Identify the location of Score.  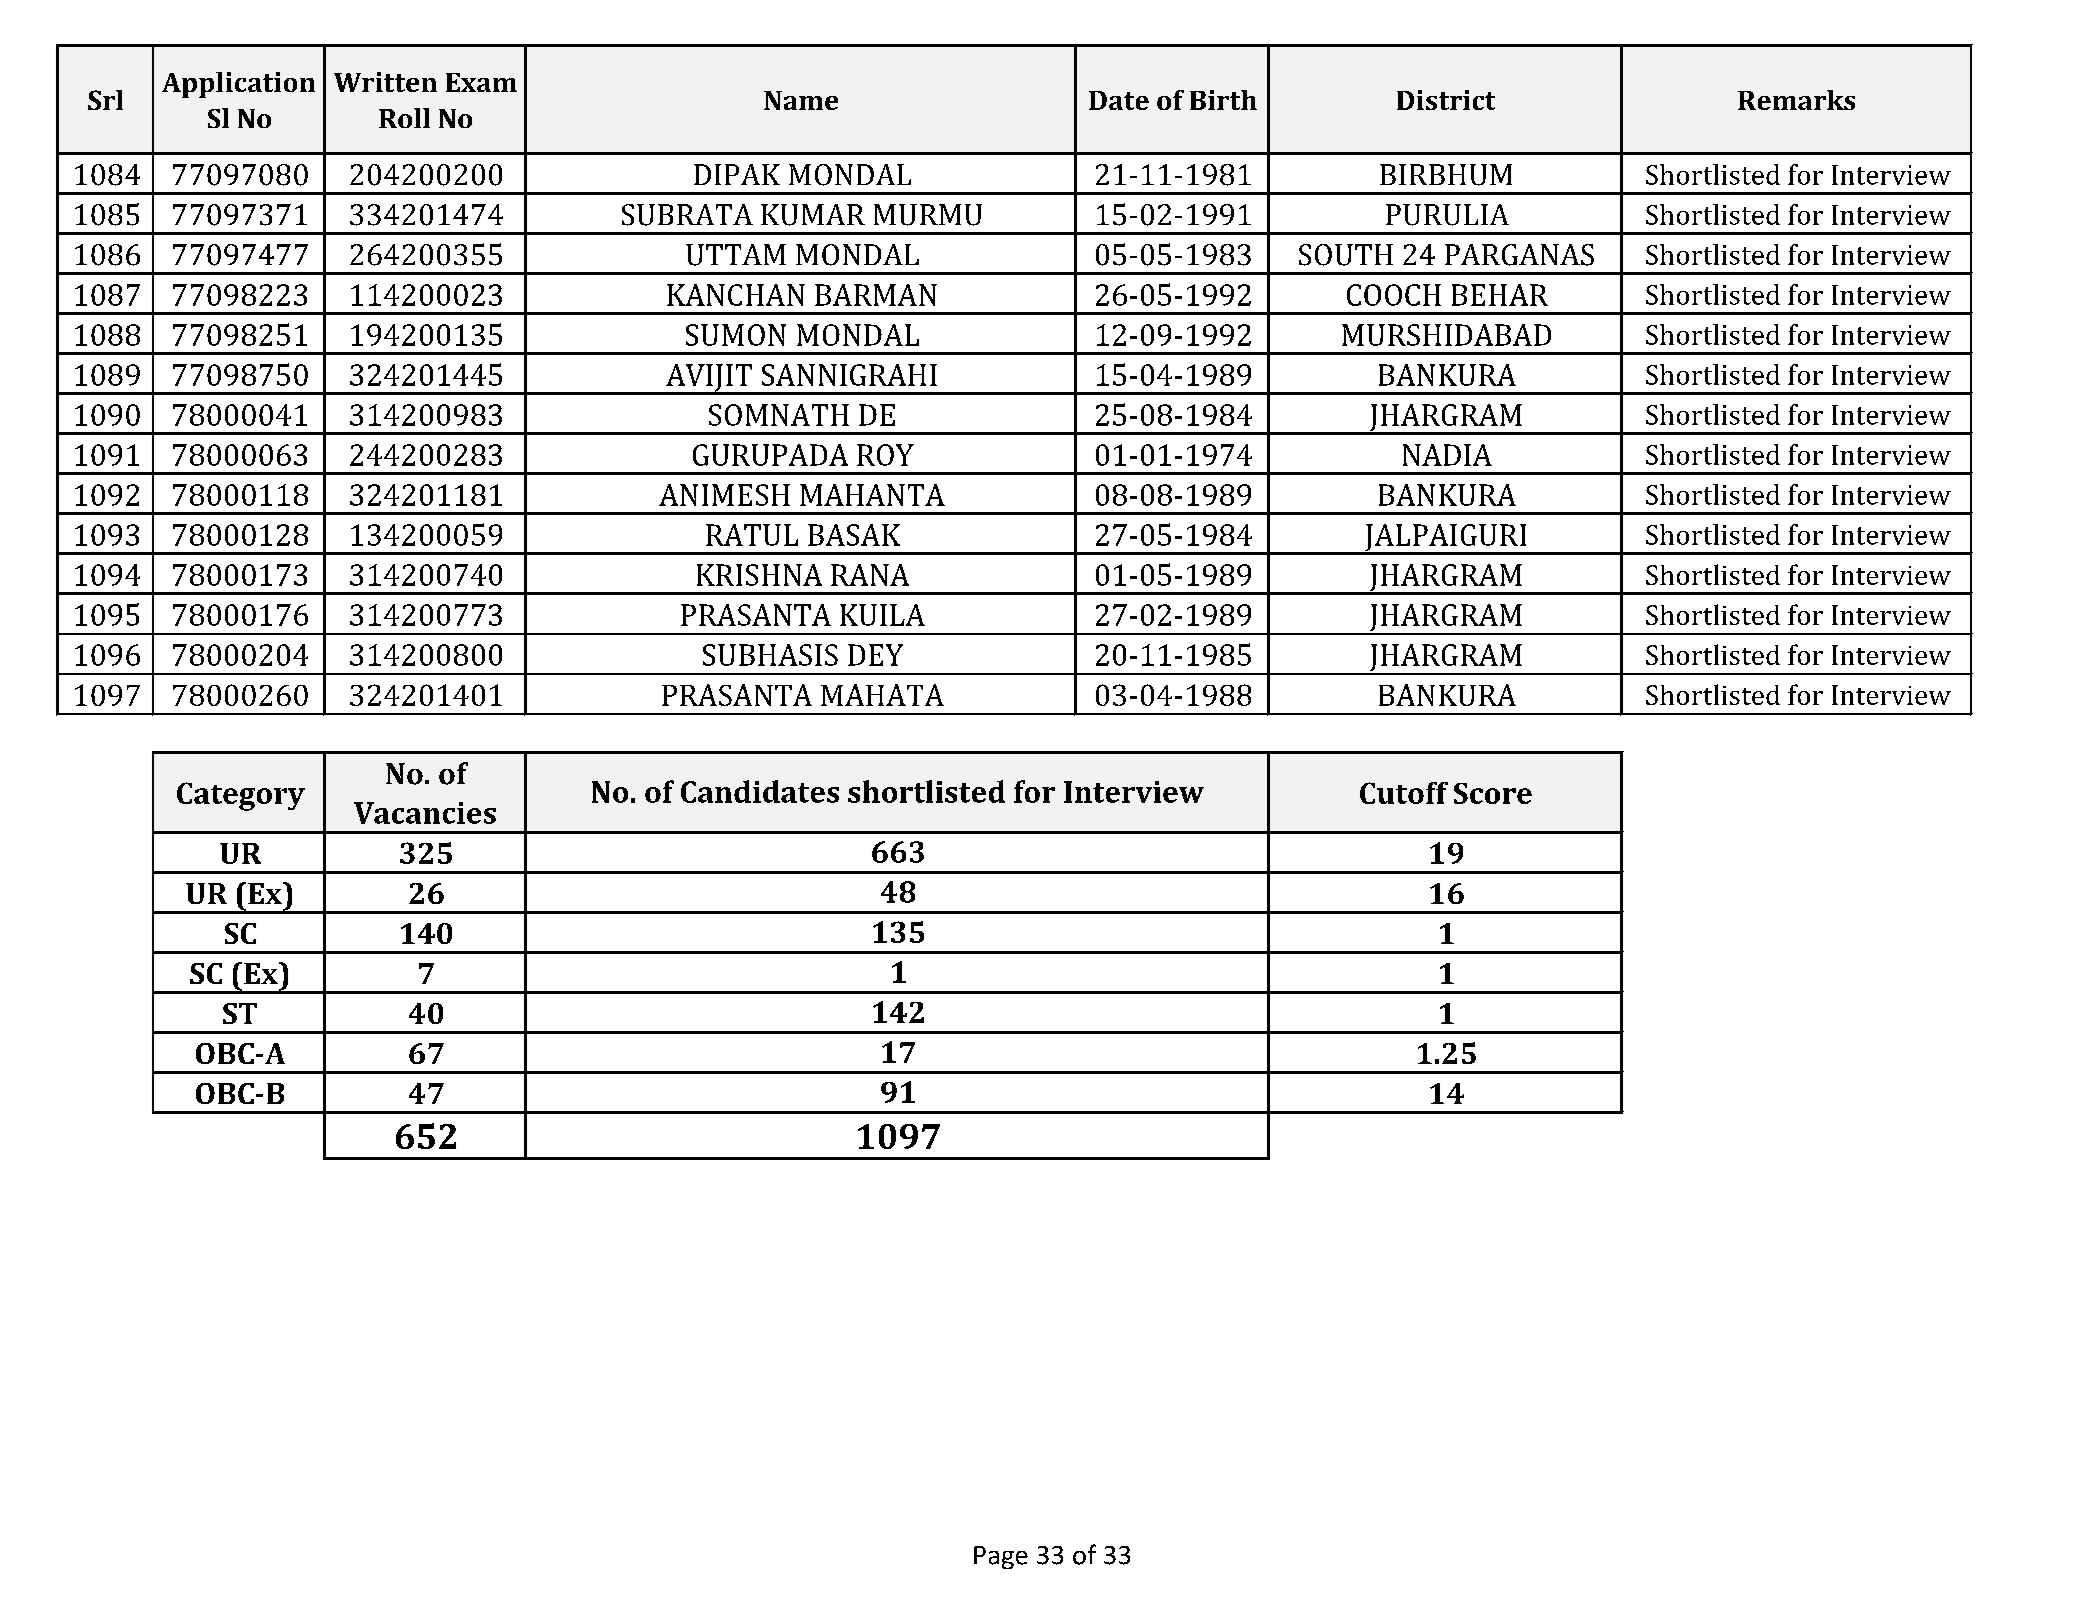
(1493, 793).
